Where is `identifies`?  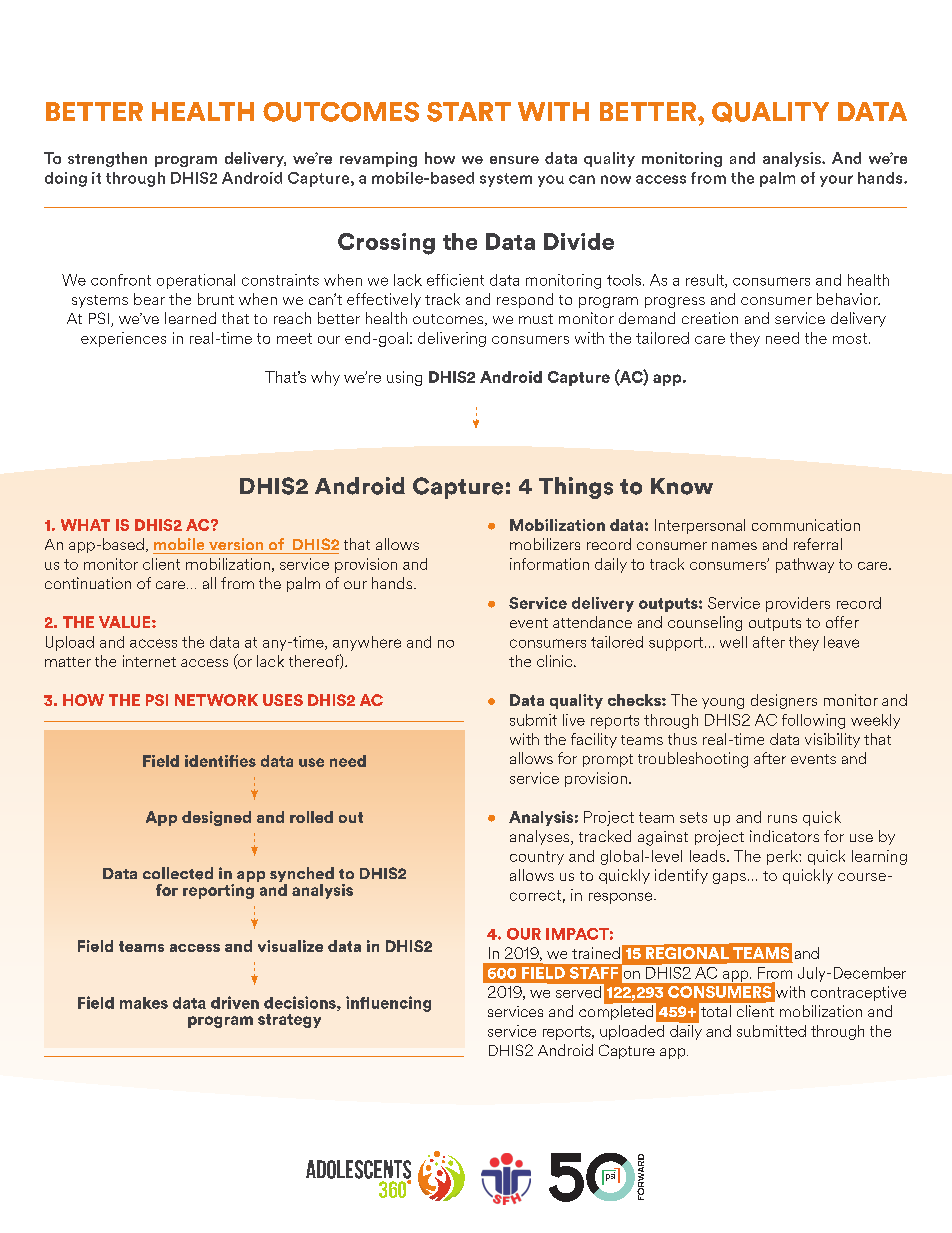
identifies is located at coordinates (220, 761).
